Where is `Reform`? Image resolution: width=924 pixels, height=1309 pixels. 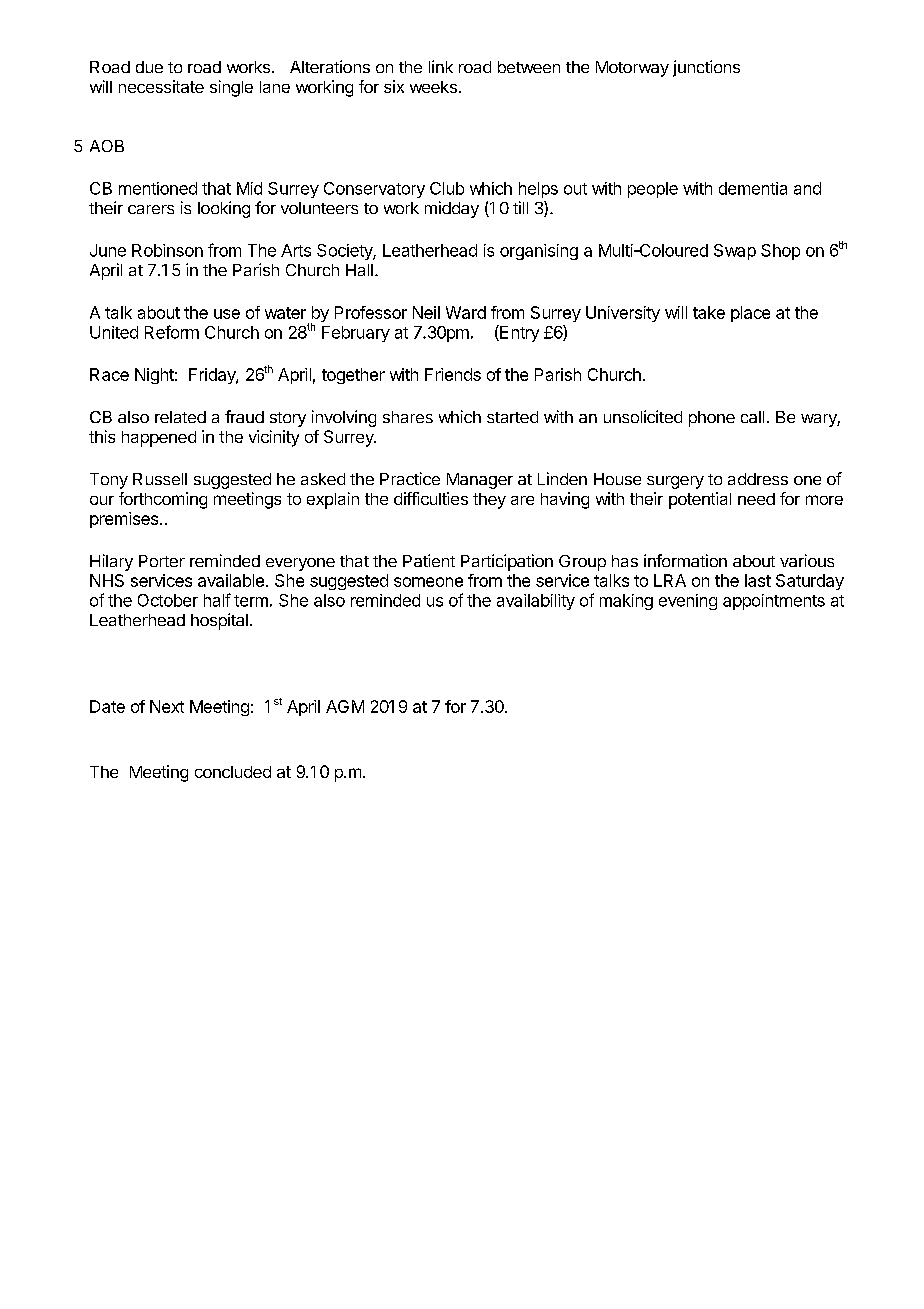 Reform is located at coordinates (172, 332).
